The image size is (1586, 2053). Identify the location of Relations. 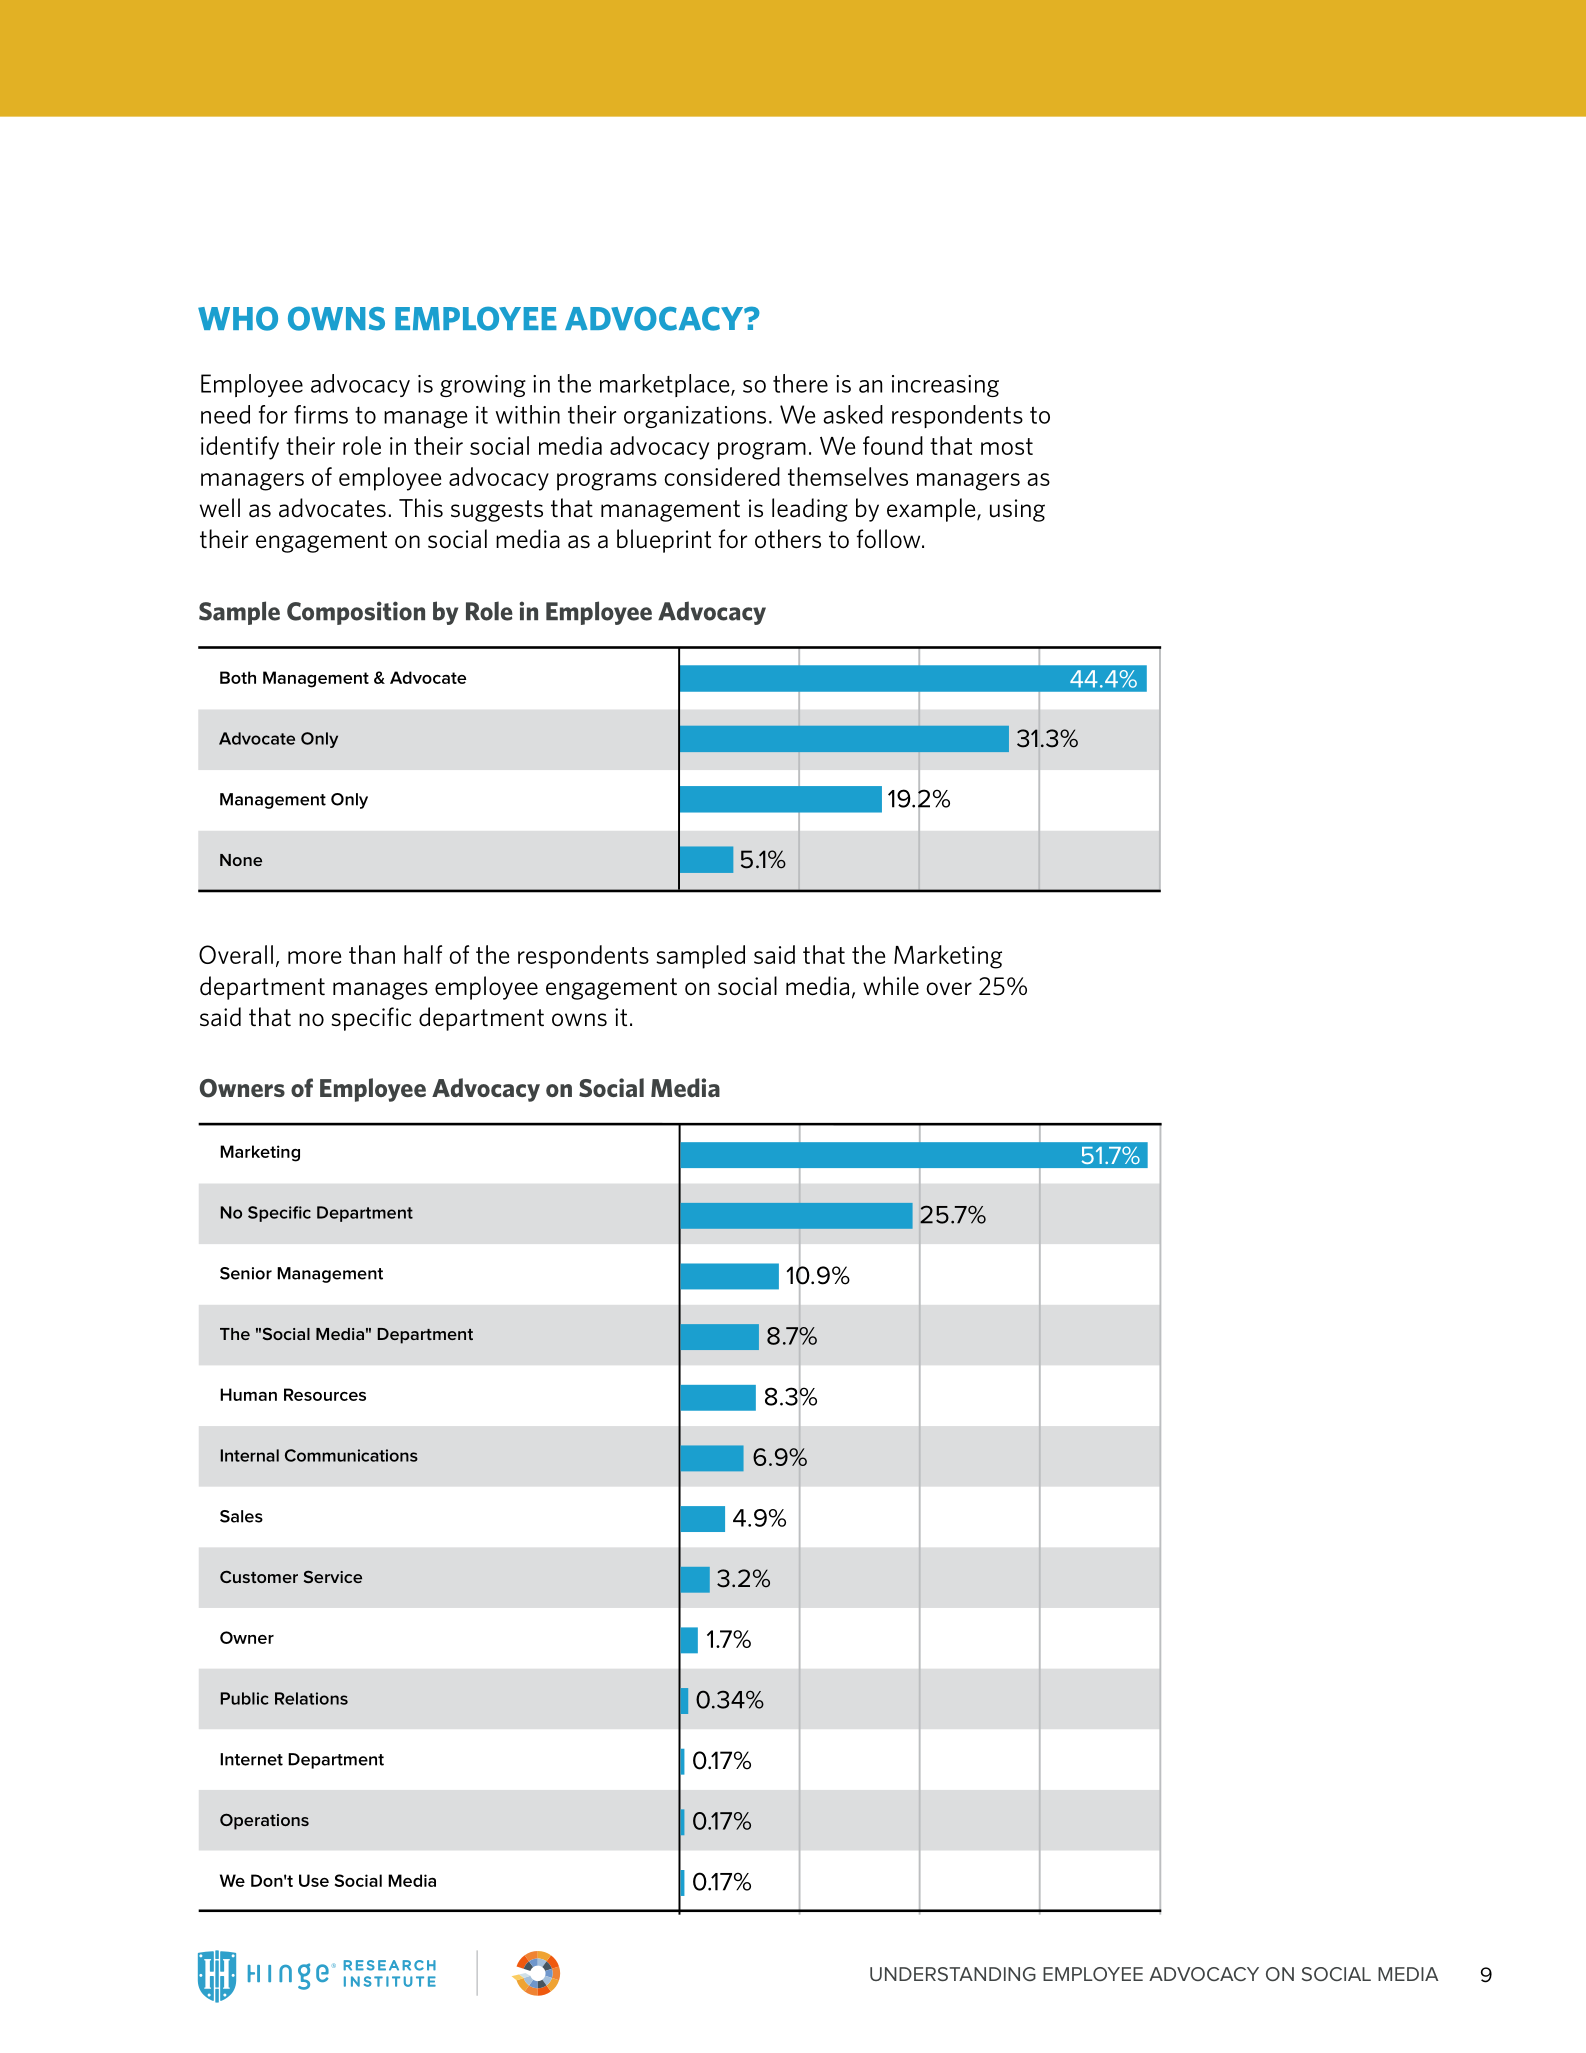
(311, 1698).
